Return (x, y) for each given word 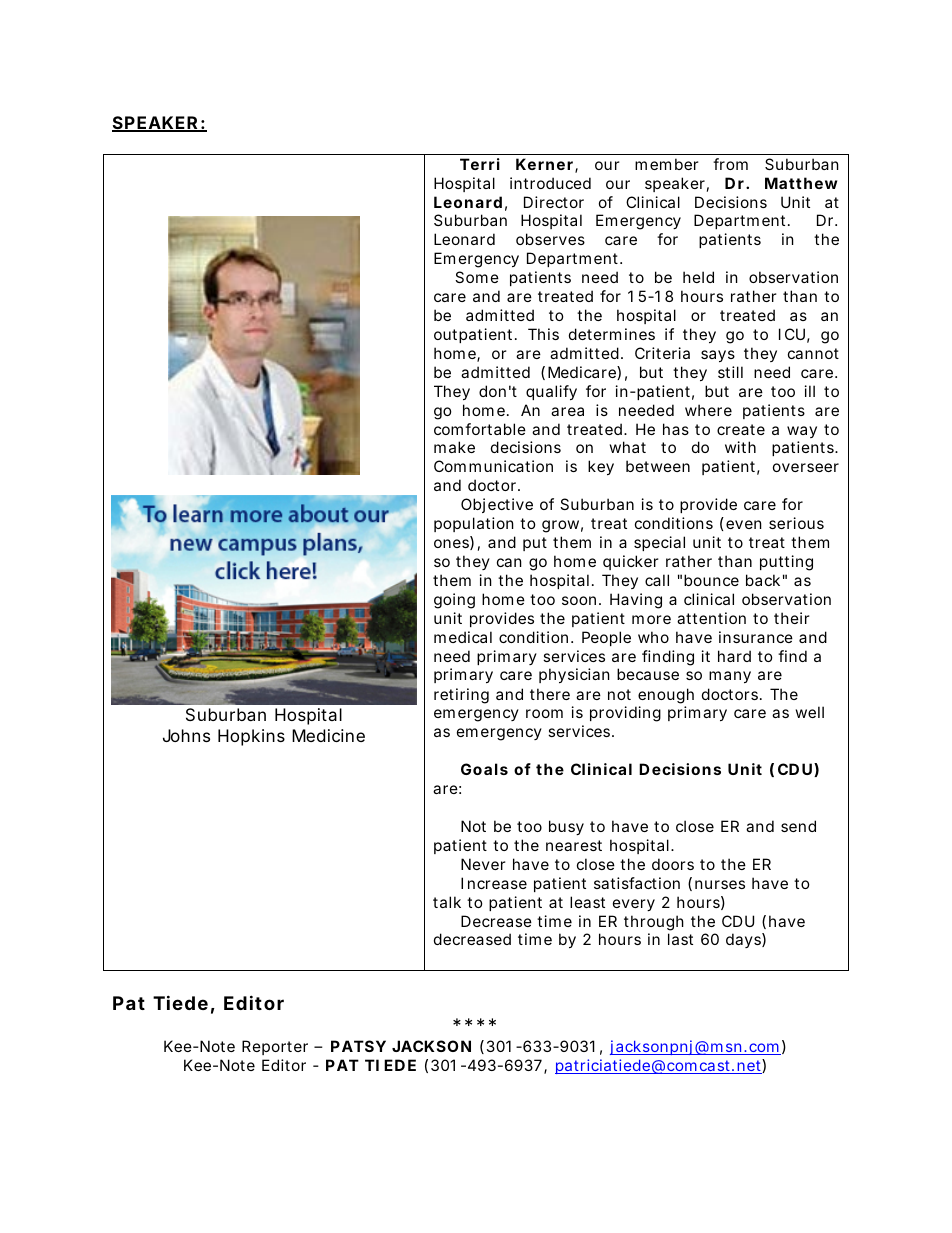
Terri (480, 164)
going (454, 601)
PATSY (358, 1046)
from (730, 164)
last (680, 939)
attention (711, 618)
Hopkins (251, 737)
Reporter (275, 1047)
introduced (550, 183)
